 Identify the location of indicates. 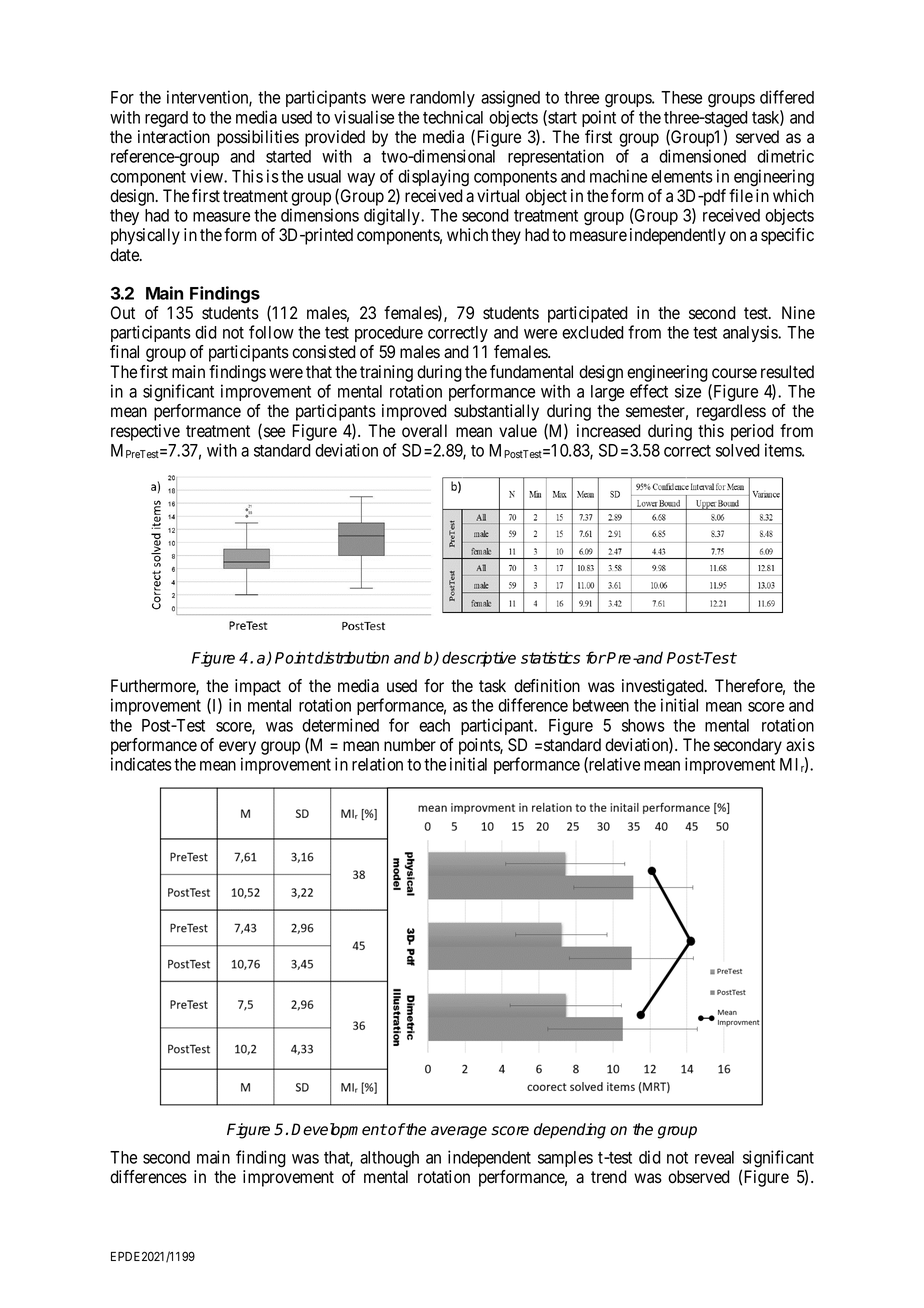
(141, 764).
